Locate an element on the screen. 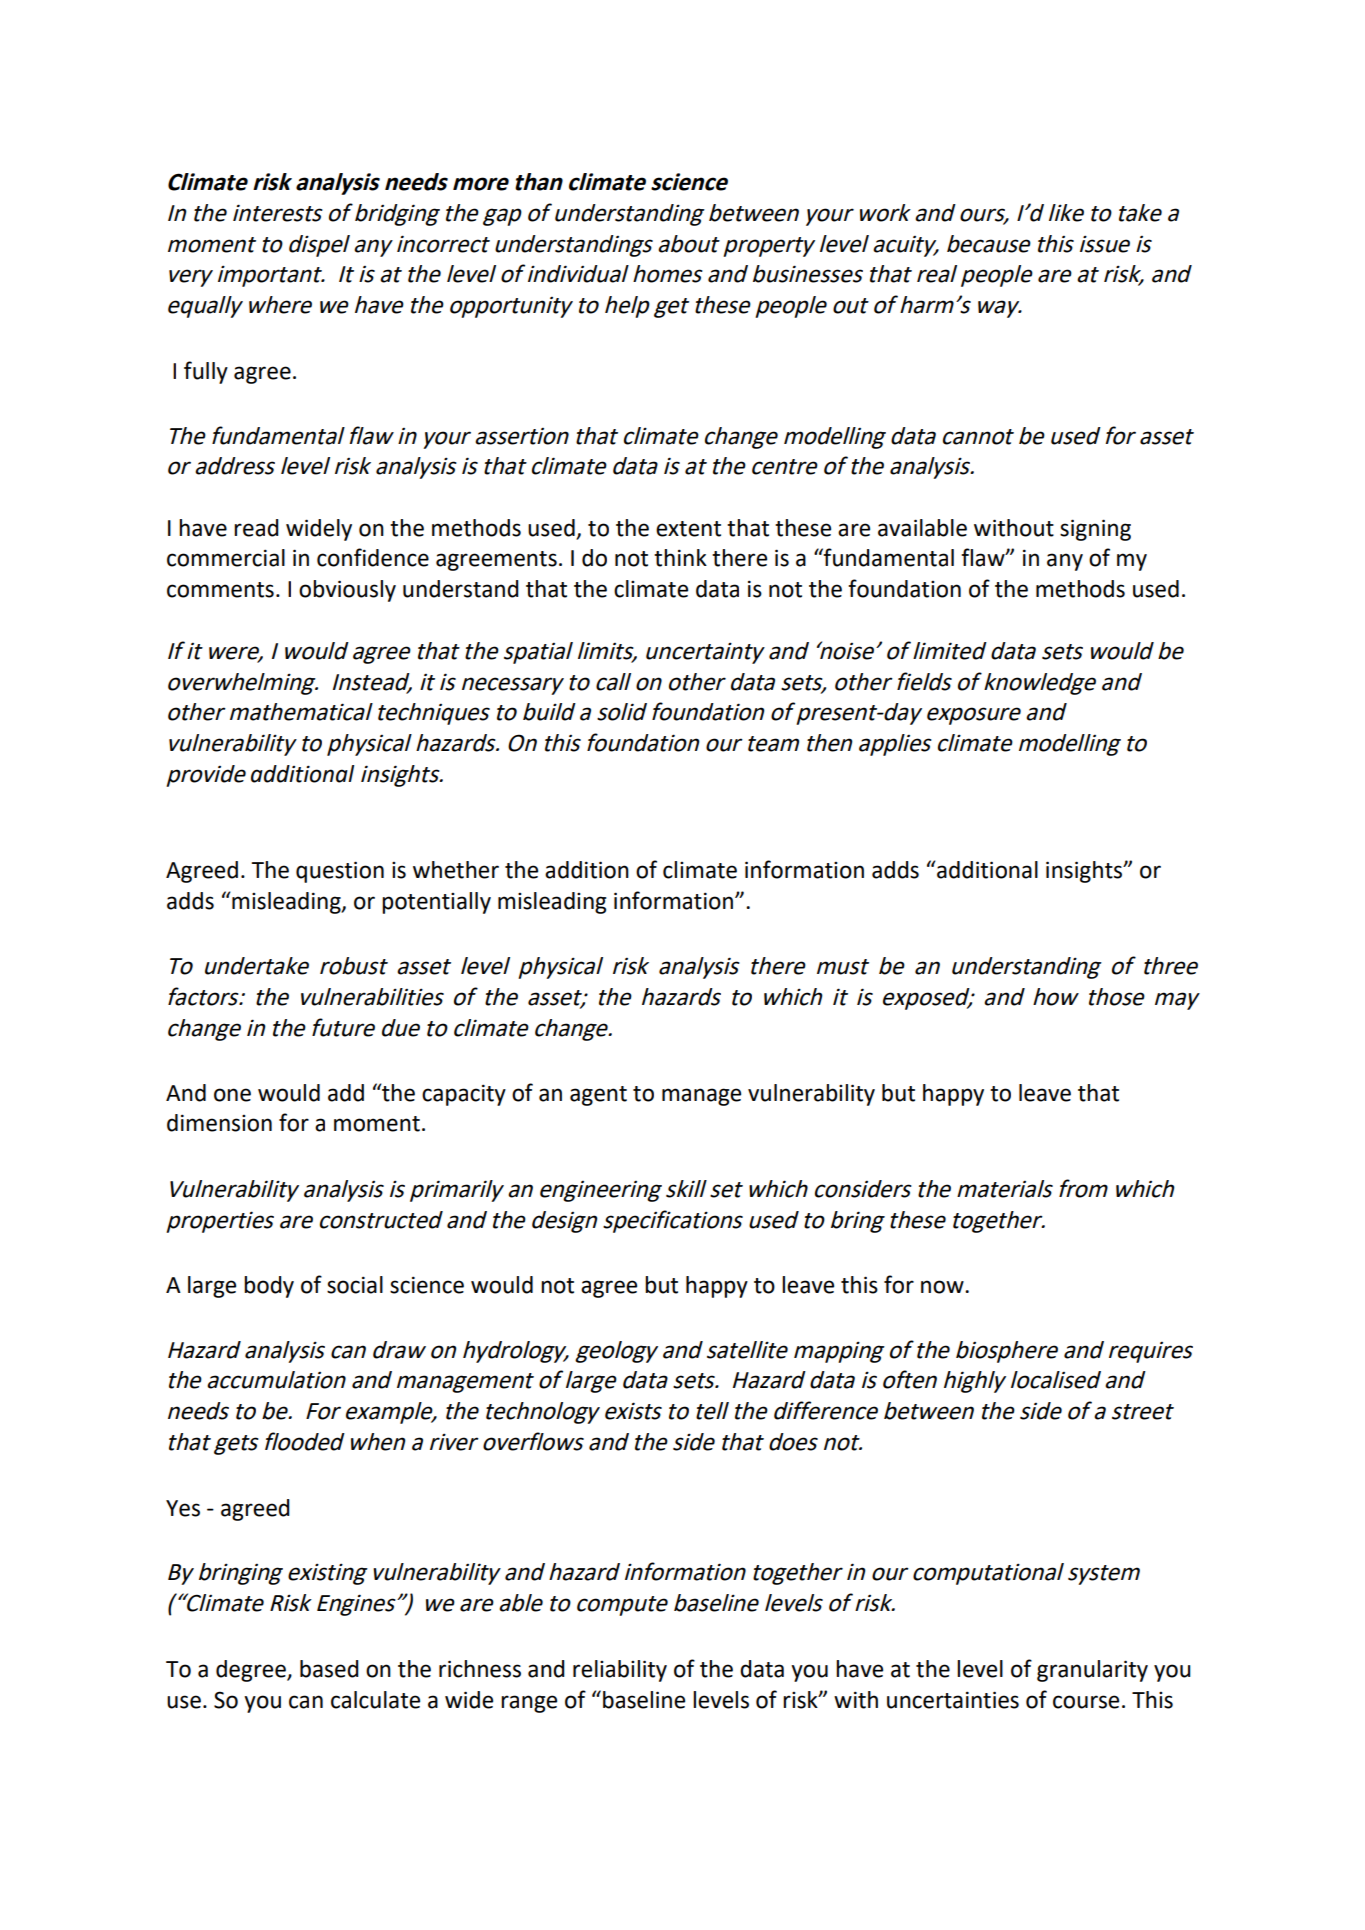 Image resolution: width=1365 pixels, height=1930 pixels. body is located at coordinates (269, 1287).
